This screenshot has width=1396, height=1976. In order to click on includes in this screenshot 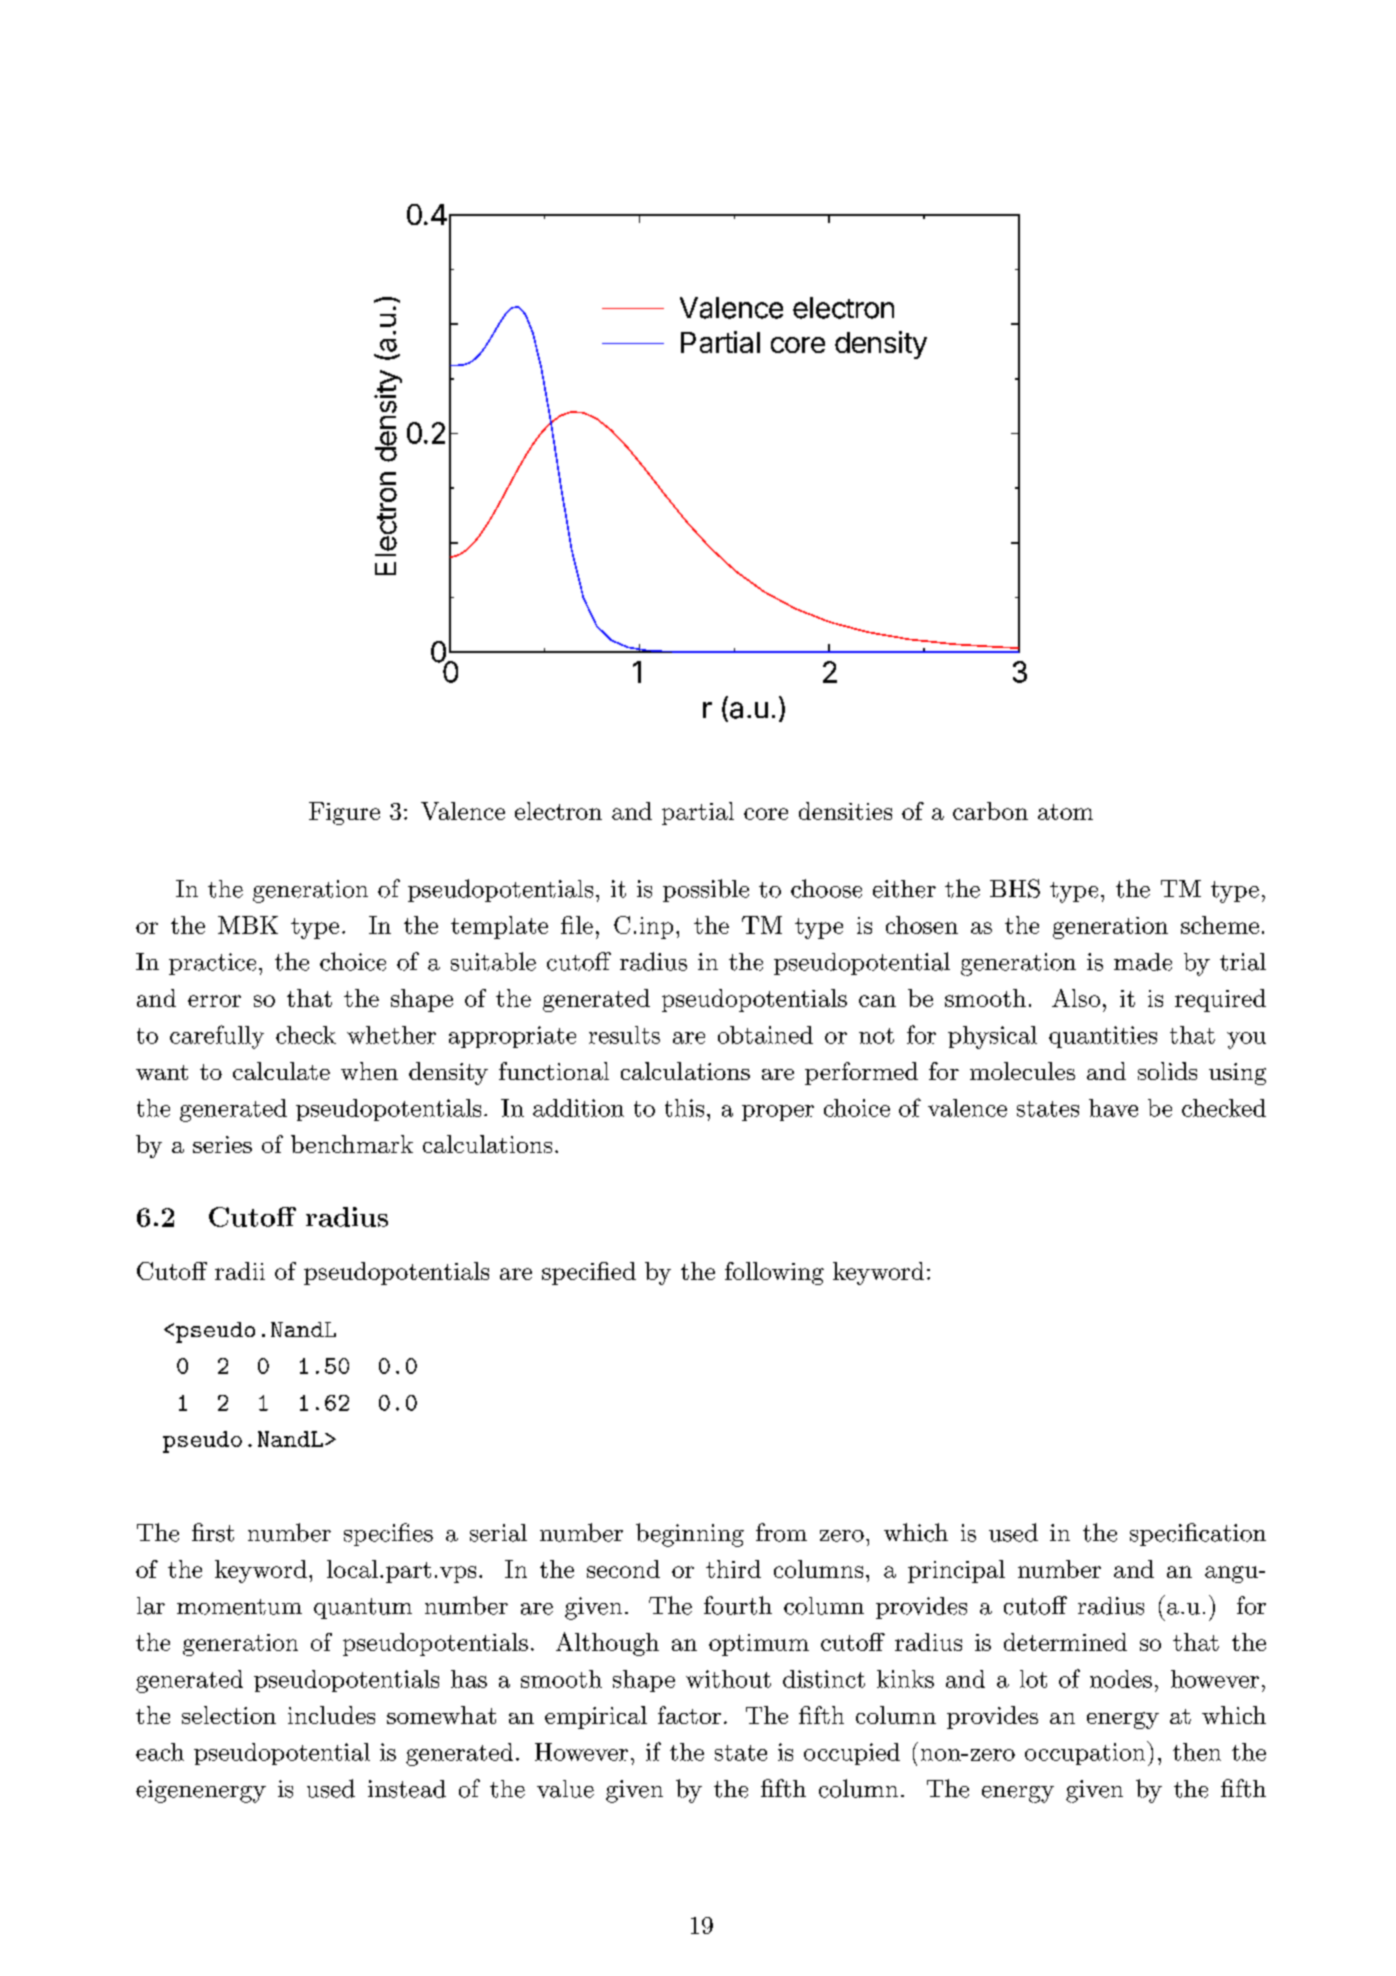, I will do `click(331, 1715)`.
